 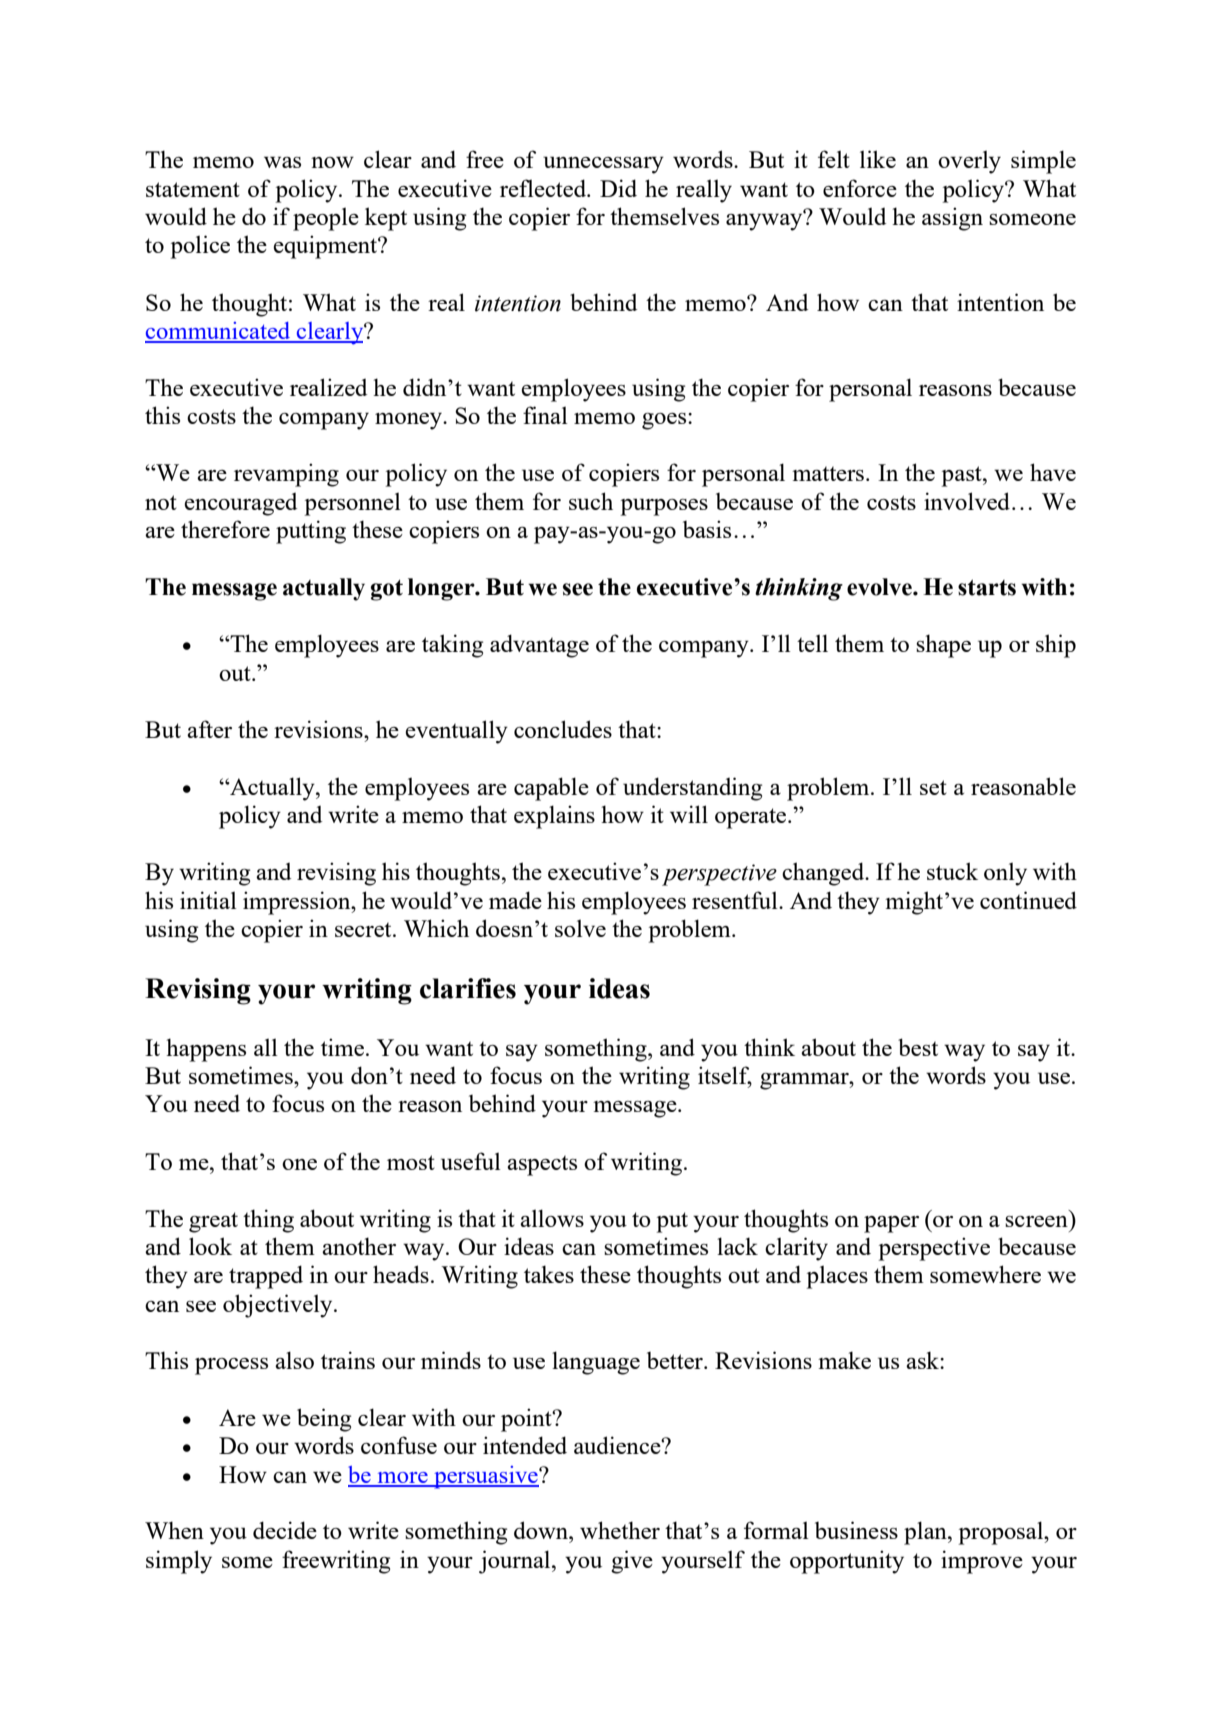 What do you see at coordinates (282, 162) in the image?
I see `was` at bounding box center [282, 162].
